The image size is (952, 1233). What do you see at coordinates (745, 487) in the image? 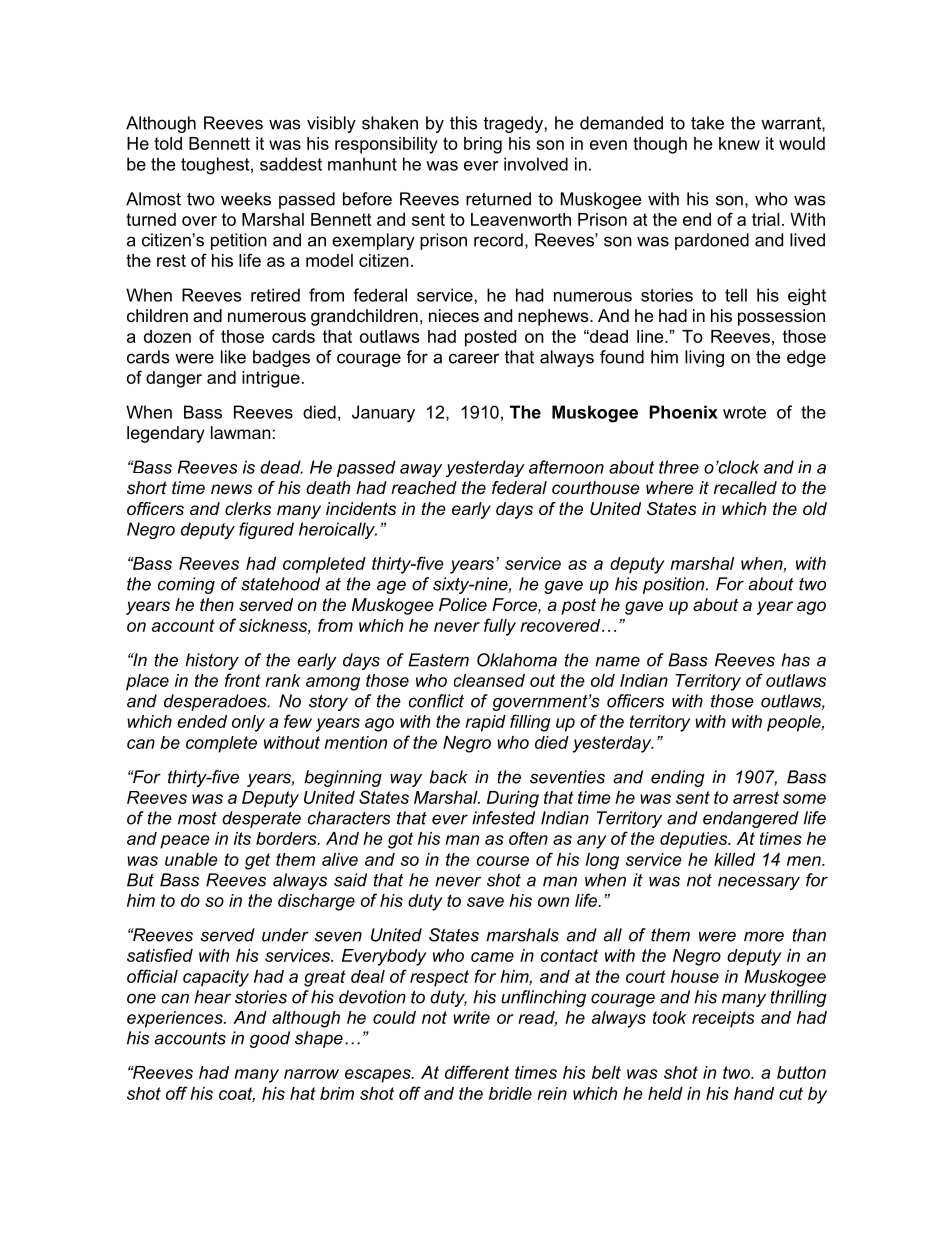
I see `recalled` at bounding box center [745, 487].
